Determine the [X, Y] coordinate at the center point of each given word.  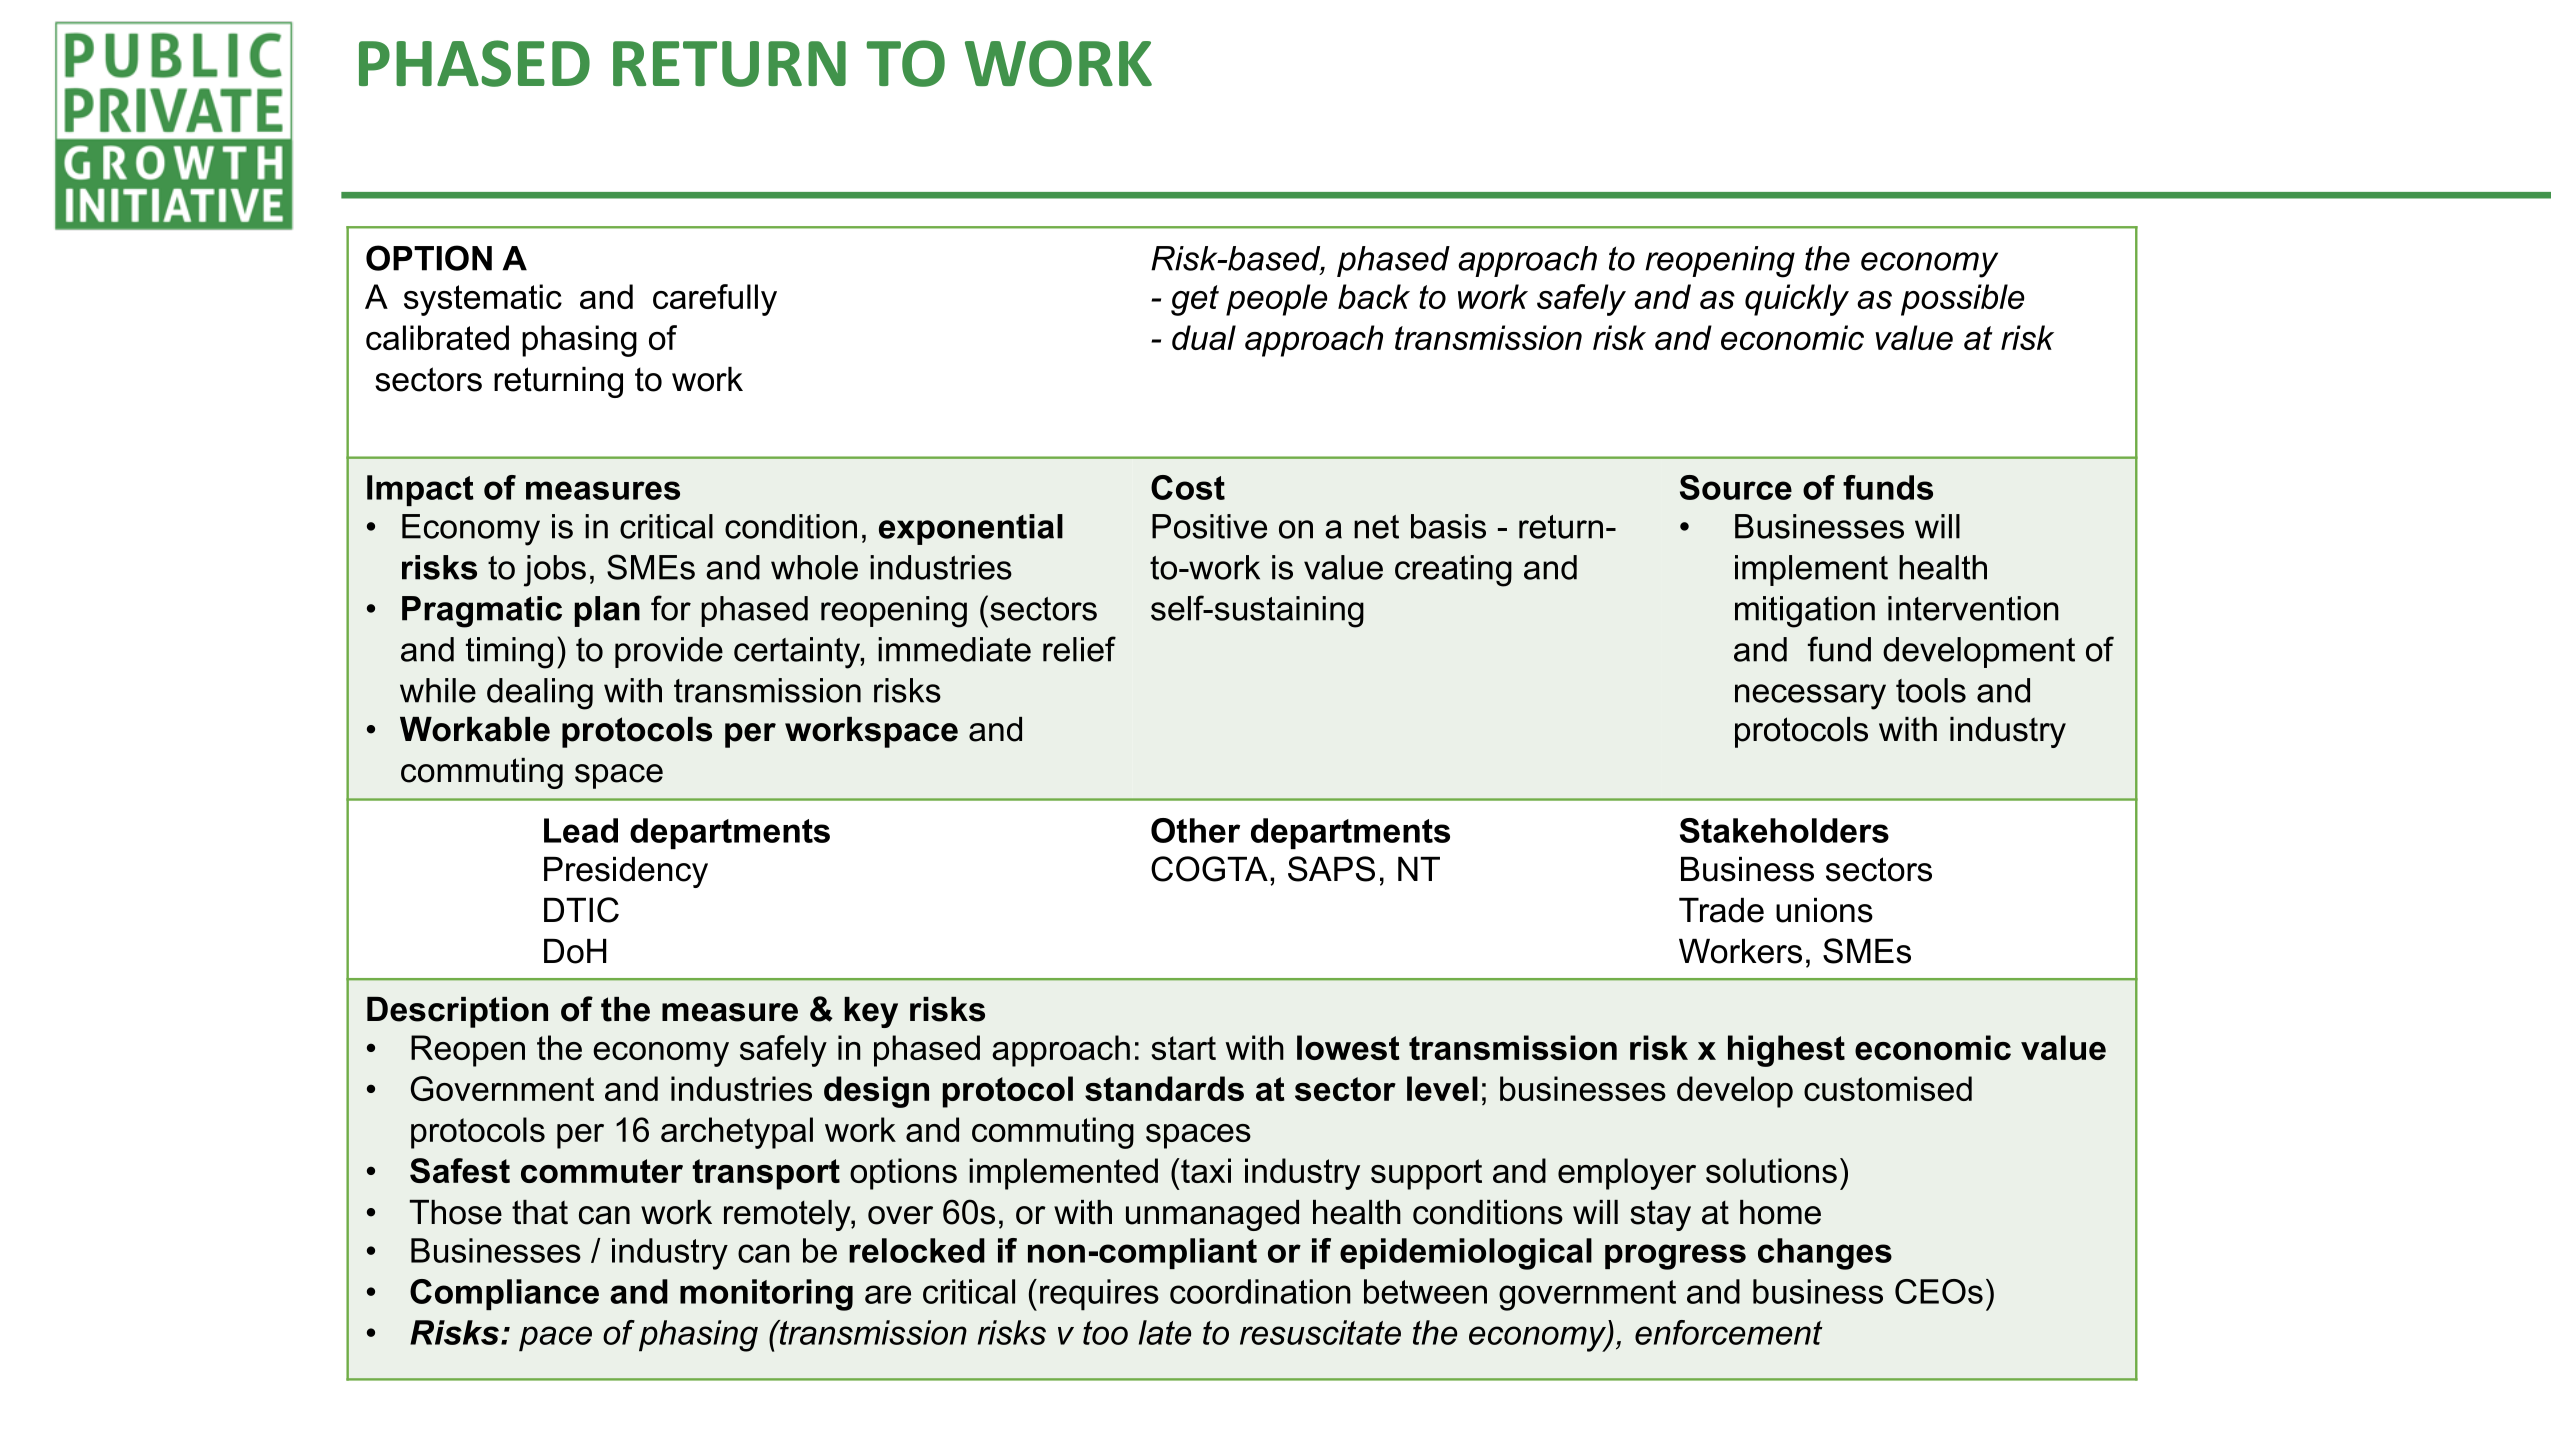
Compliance [504, 1294]
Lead [581, 830]
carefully [715, 300]
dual [1204, 337]
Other [1195, 830]
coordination [1260, 1291]
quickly [1797, 300]
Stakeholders [1784, 830]
